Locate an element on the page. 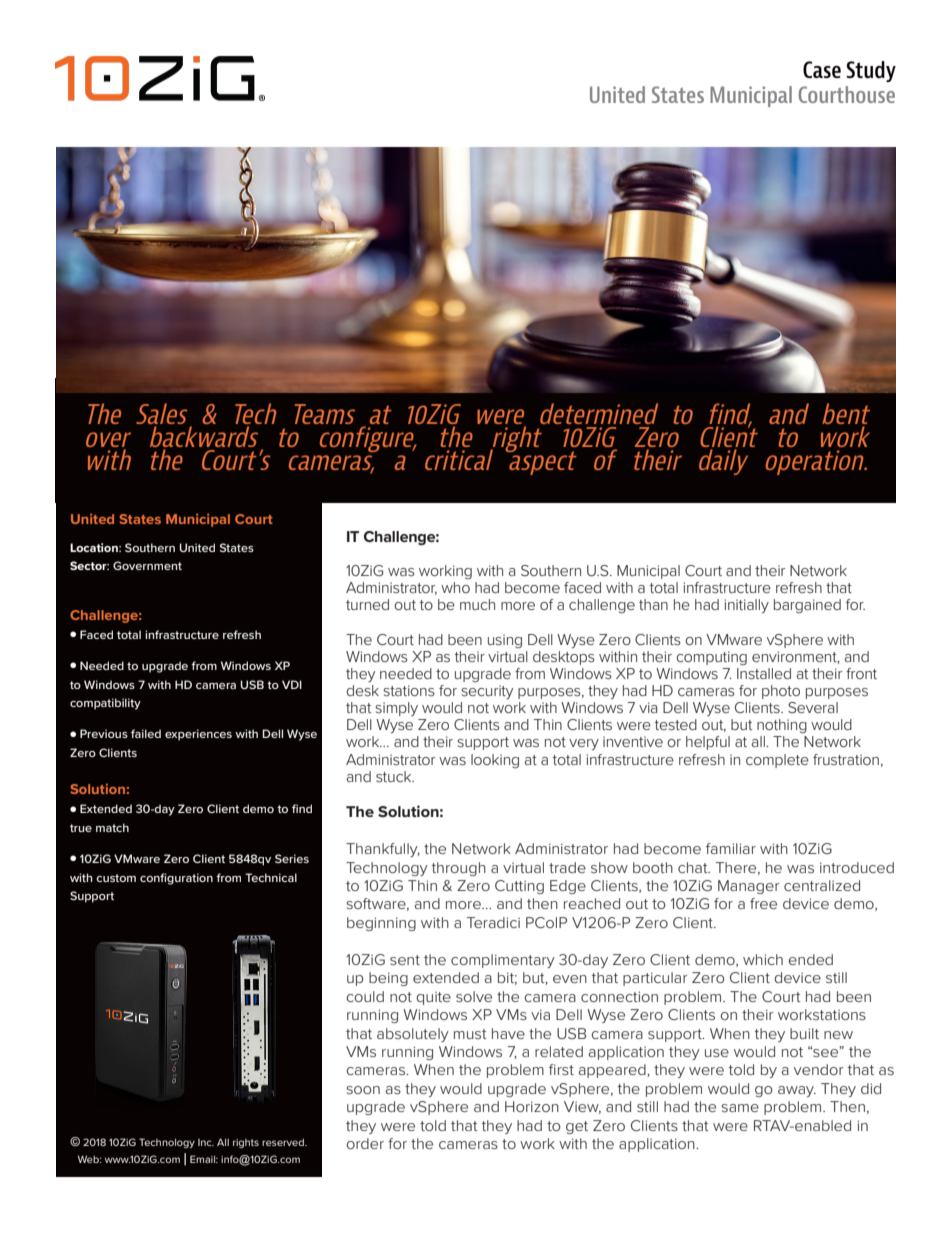 The width and height of the document is (952, 1233). experiences is located at coordinates (198, 735).
